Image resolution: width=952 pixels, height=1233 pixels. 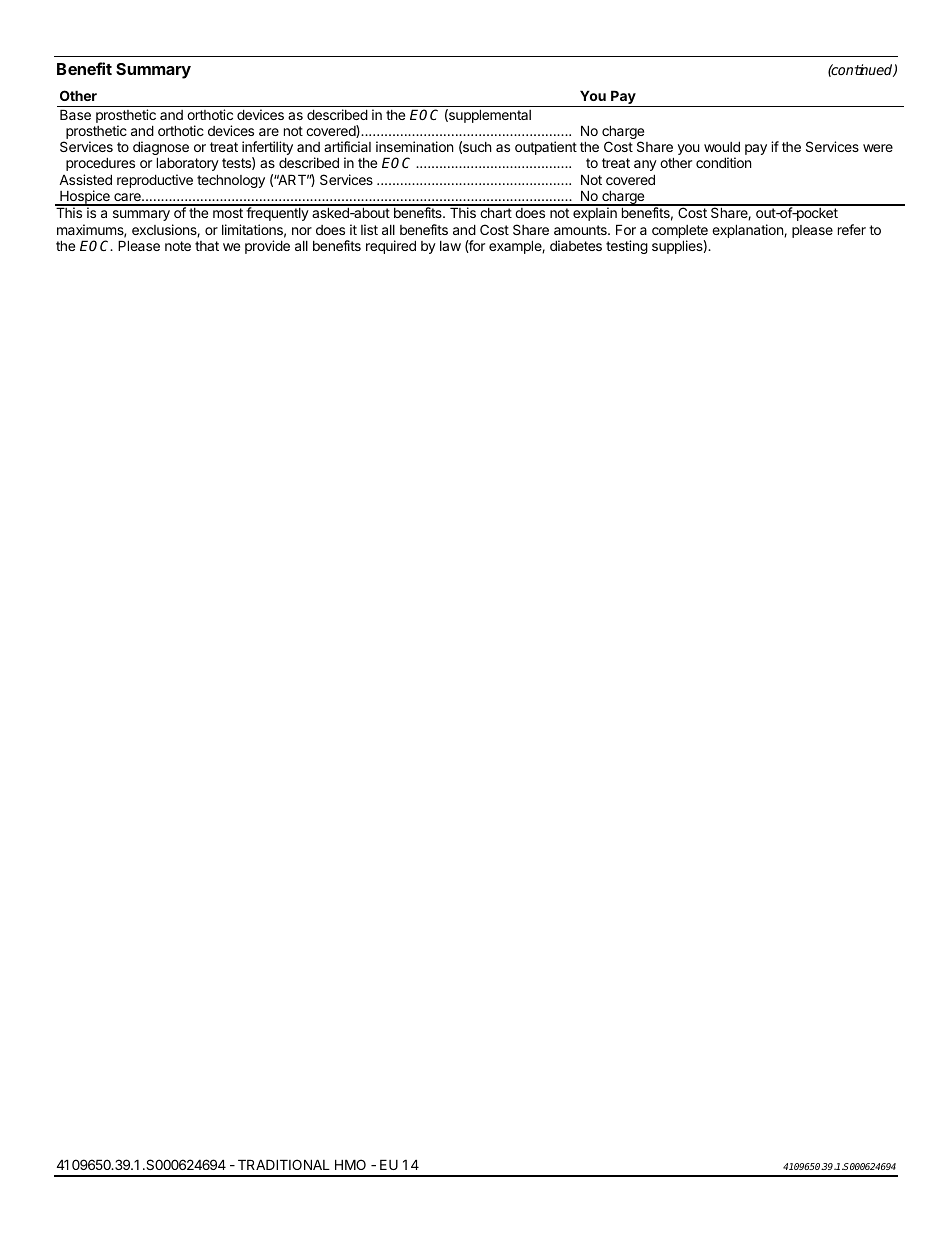 What do you see at coordinates (284, 1164) in the screenshot?
I see `TRADITIONAL` at bounding box center [284, 1164].
